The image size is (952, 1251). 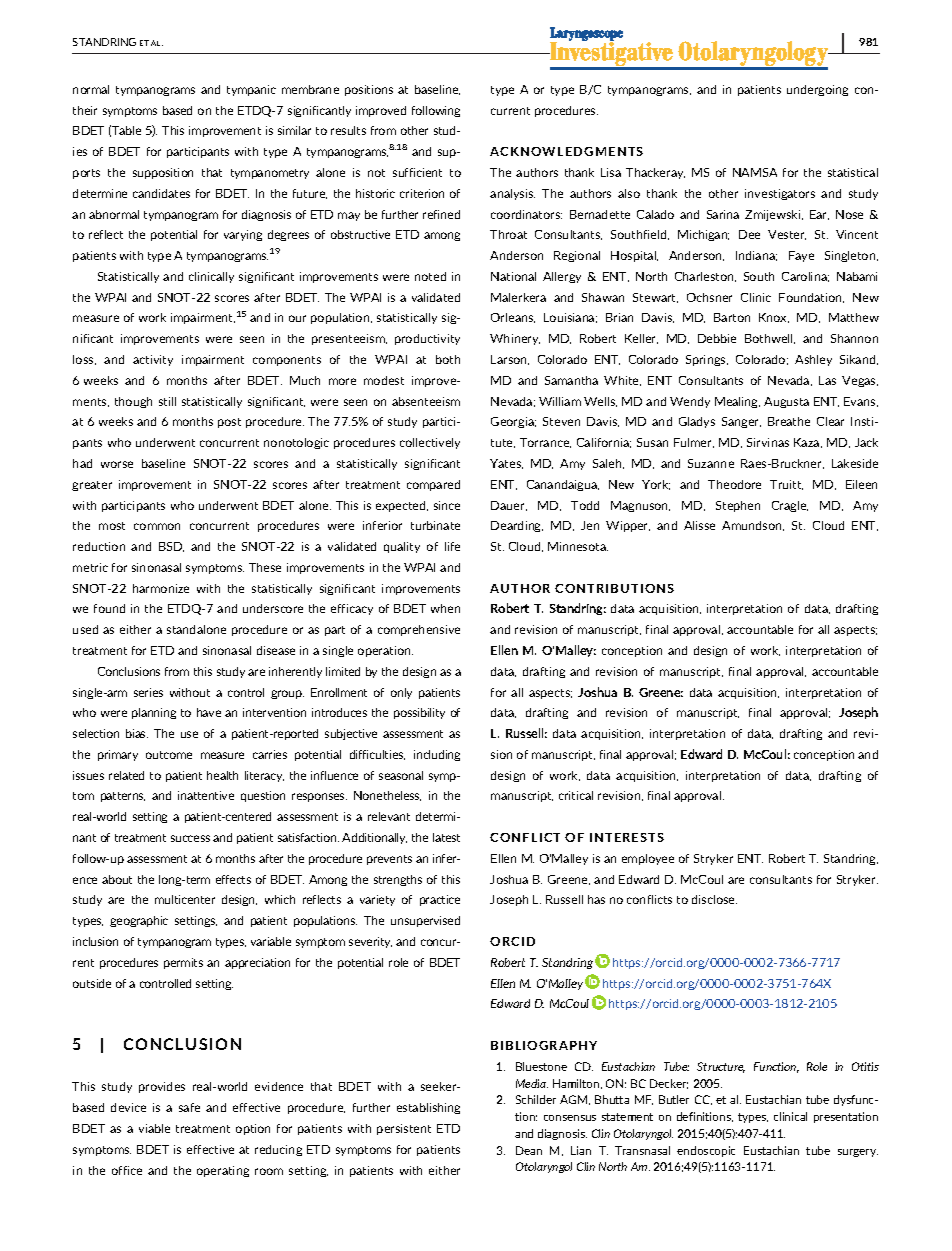 What do you see at coordinates (425, 921) in the page?
I see `unsupervised` at bounding box center [425, 921].
